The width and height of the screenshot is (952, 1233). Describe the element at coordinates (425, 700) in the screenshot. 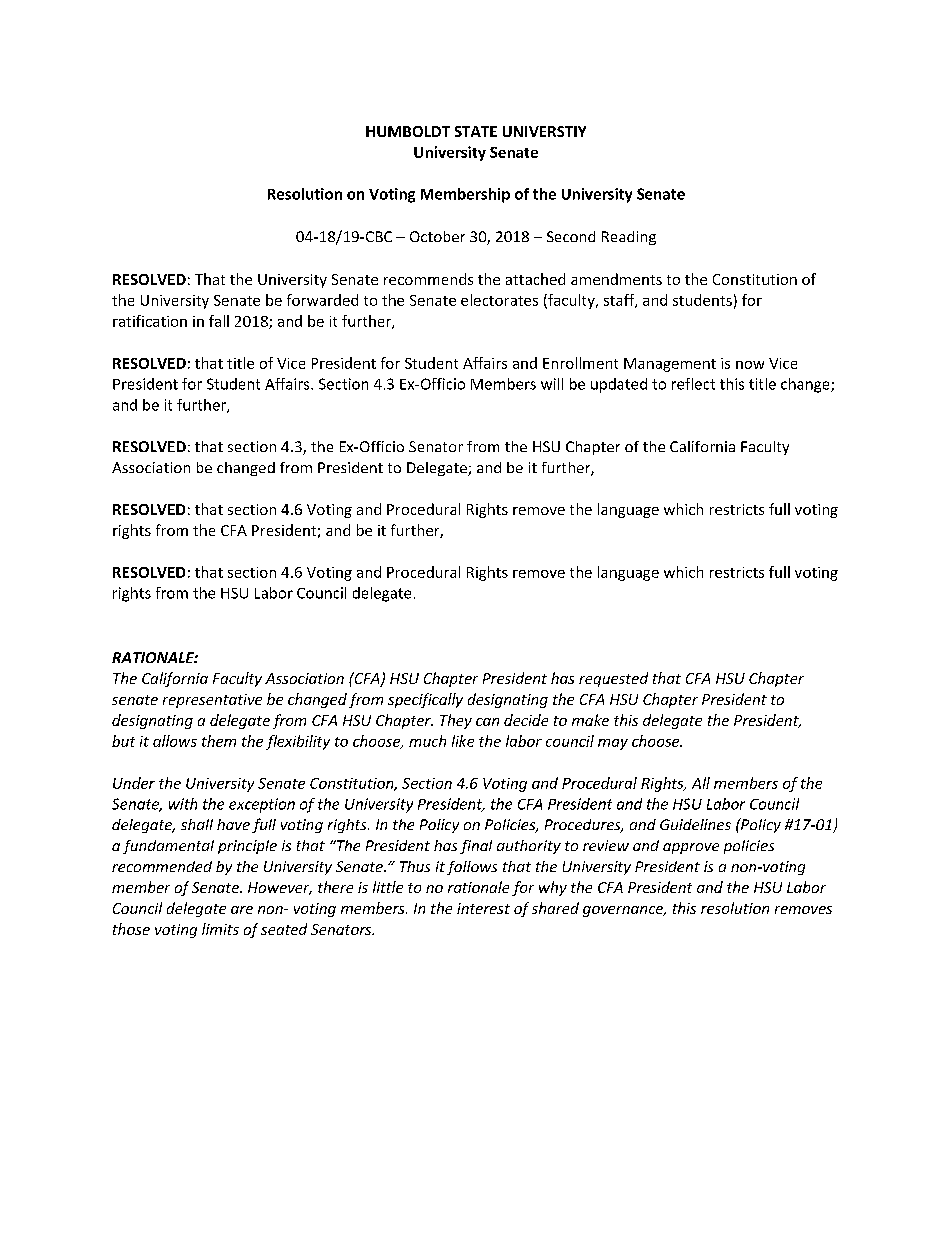

I see `specifically` at that location.
